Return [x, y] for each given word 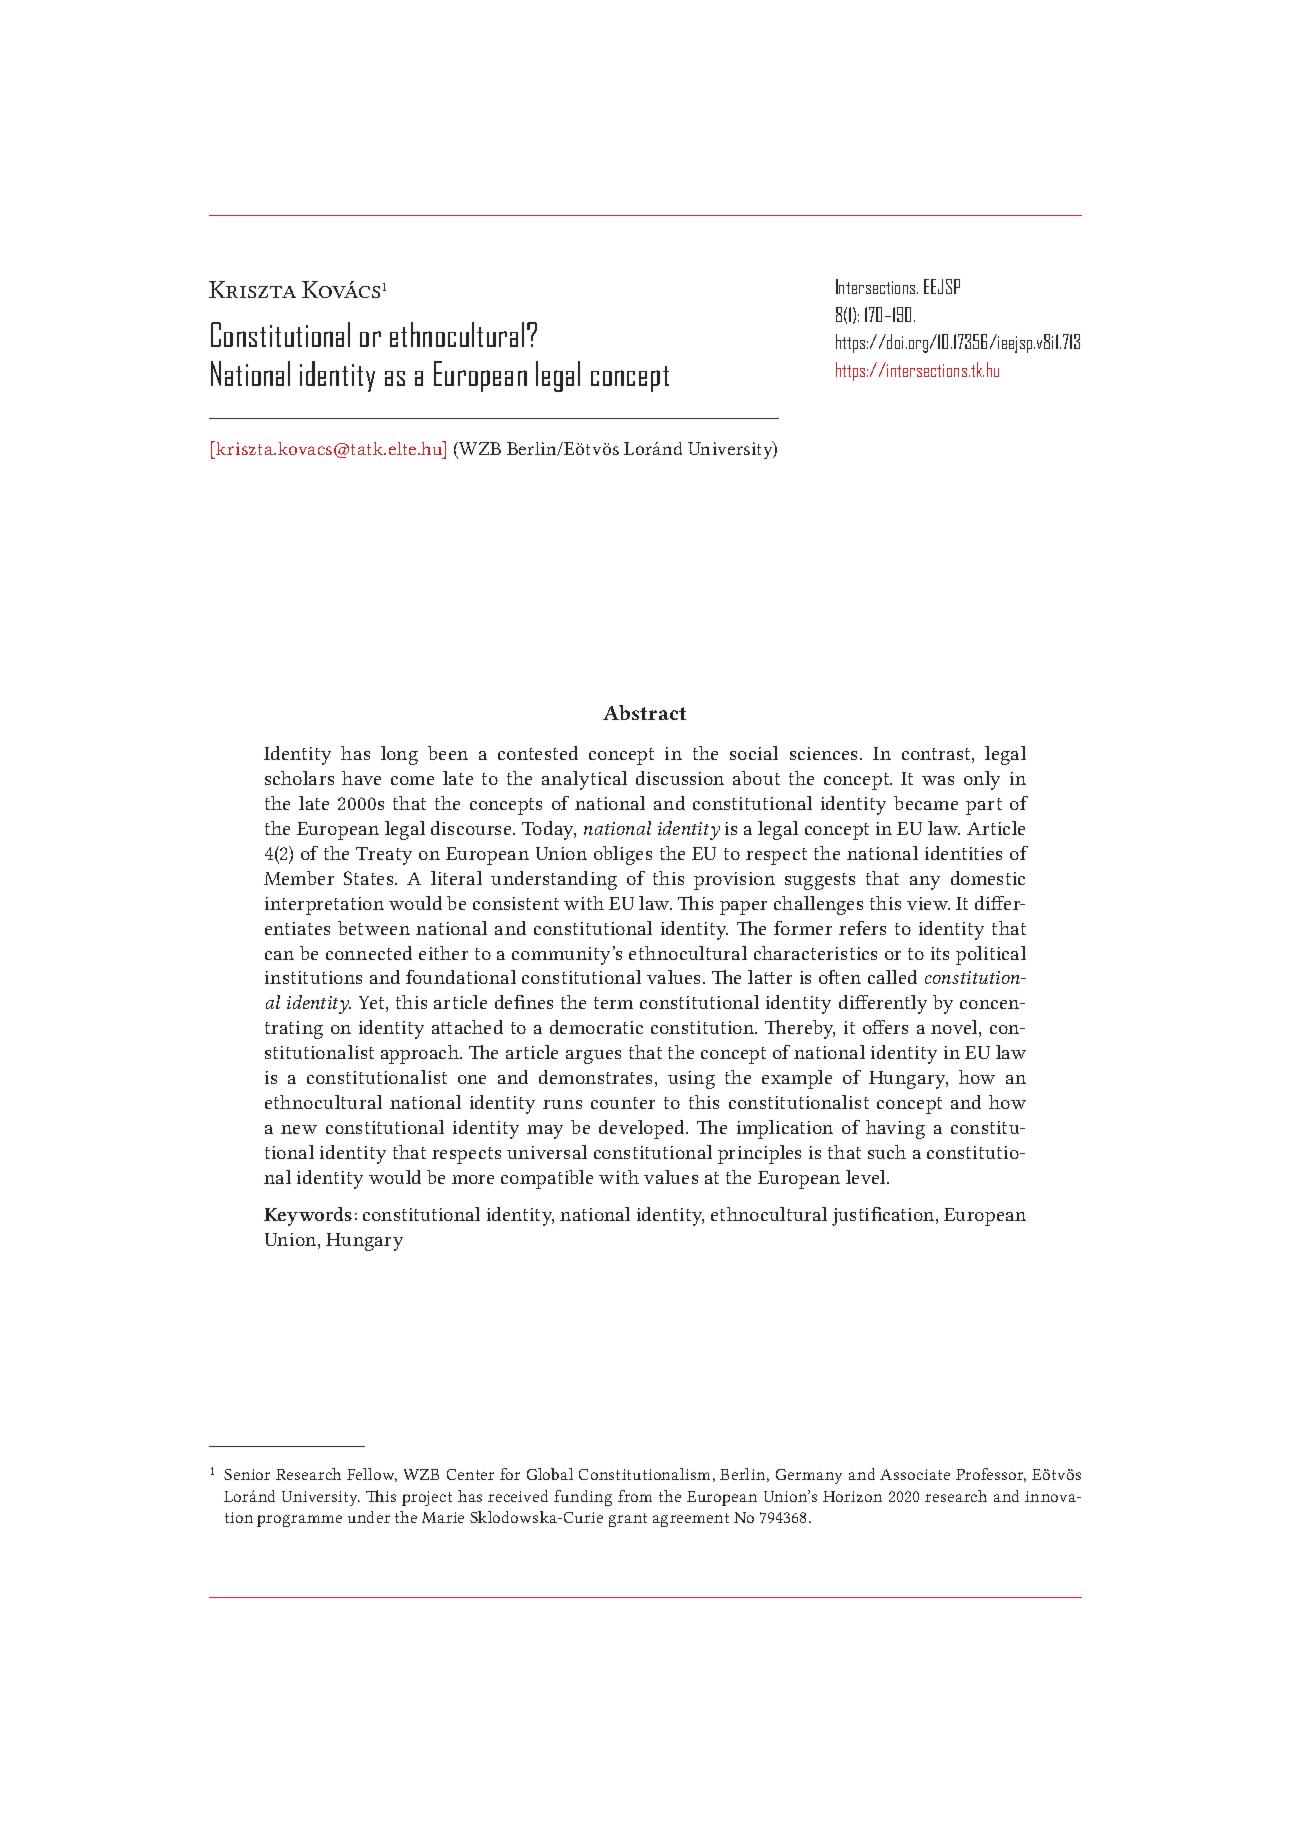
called [892, 977]
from [635, 1496]
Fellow [372, 1475]
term [613, 1003]
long [399, 755]
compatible [547, 1179]
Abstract [644, 712]
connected [369, 953]
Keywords [308, 1216]
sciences [825, 753]
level [867, 1177]
